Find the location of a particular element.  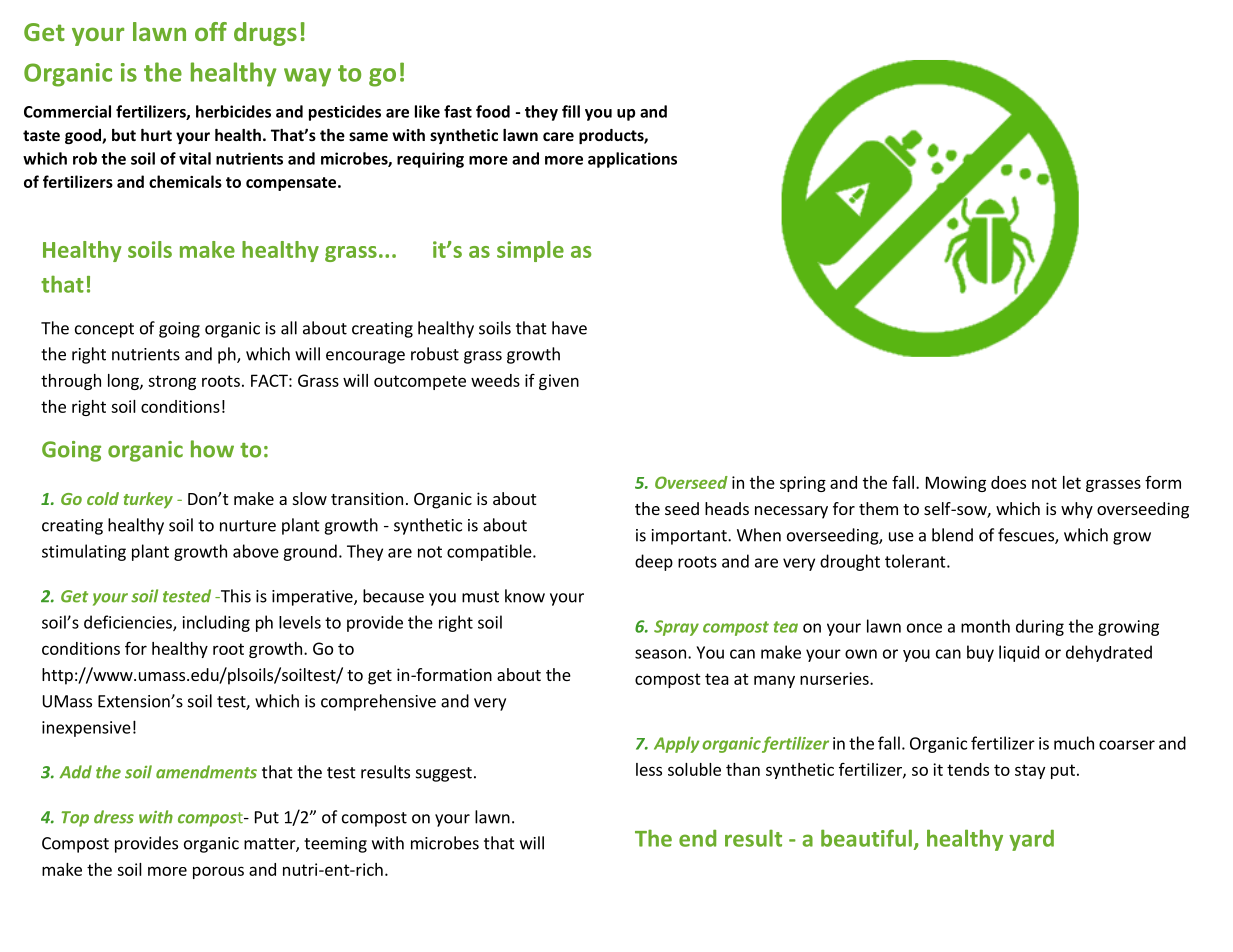

off is located at coordinates (211, 31).
